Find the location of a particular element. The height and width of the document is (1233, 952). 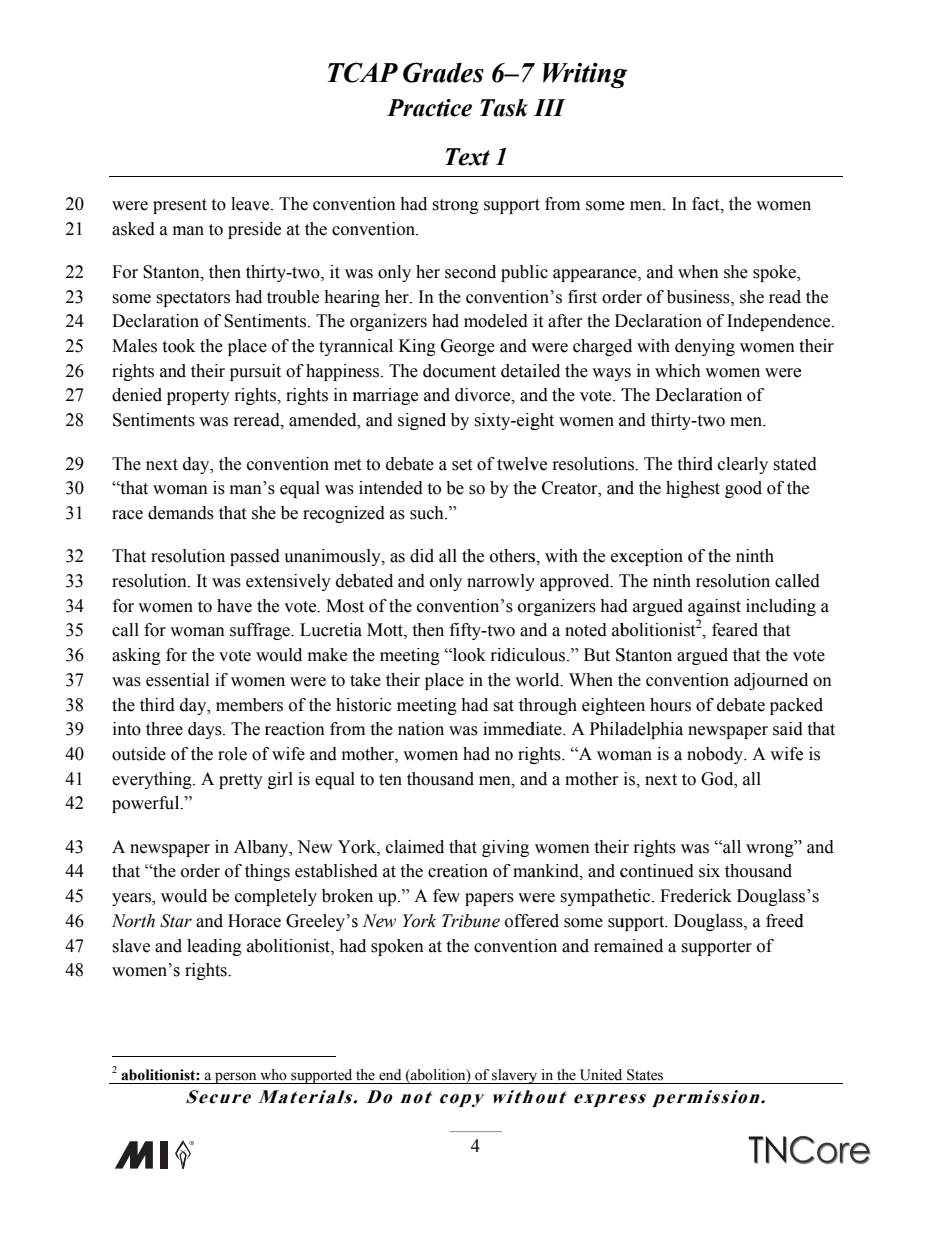

have is located at coordinates (234, 606).
